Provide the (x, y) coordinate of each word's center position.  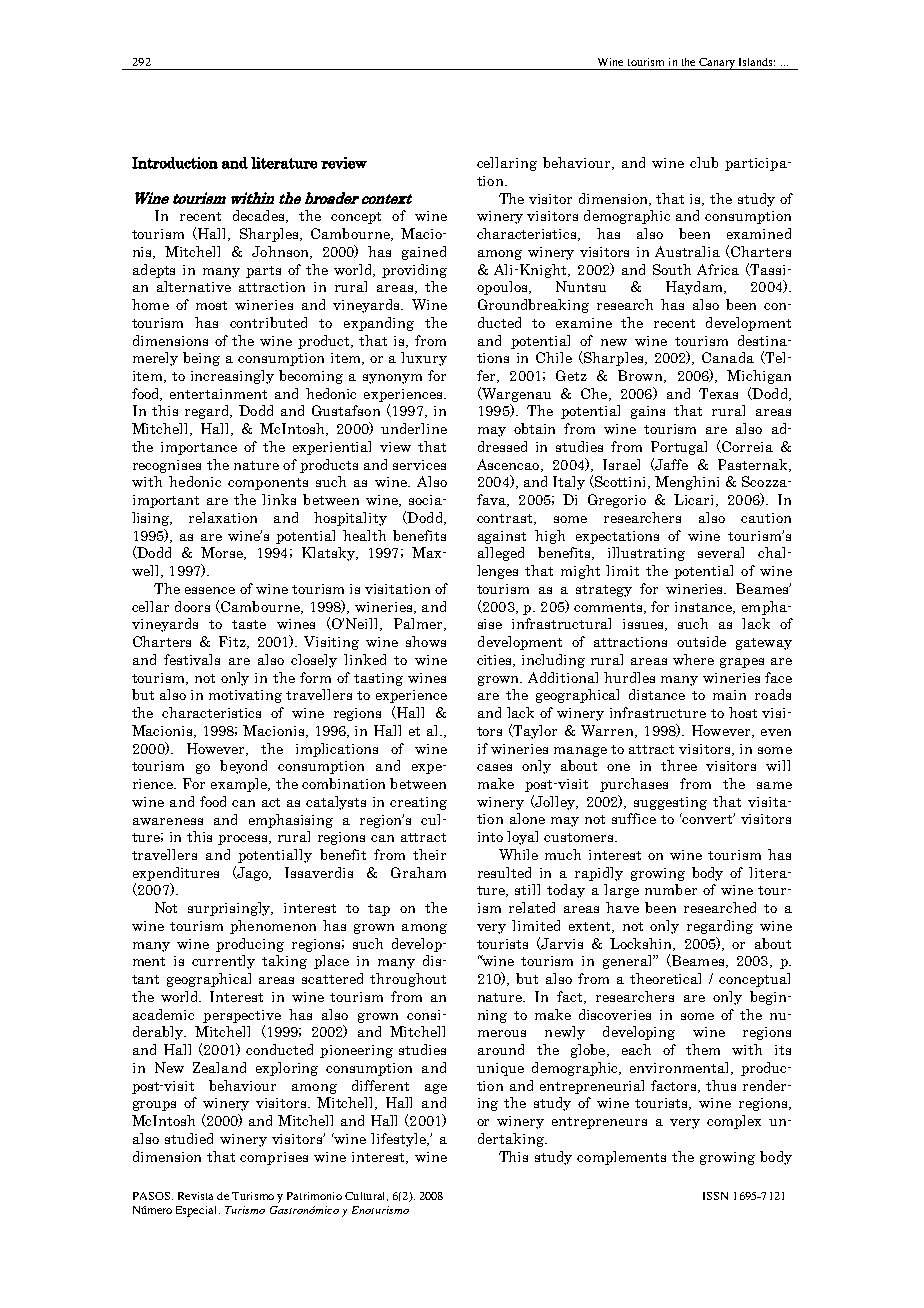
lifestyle (399, 1140)
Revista (195, 1196)
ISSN (715, 1196)
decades (260, 216)
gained (424, 253)
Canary (717, 64)
